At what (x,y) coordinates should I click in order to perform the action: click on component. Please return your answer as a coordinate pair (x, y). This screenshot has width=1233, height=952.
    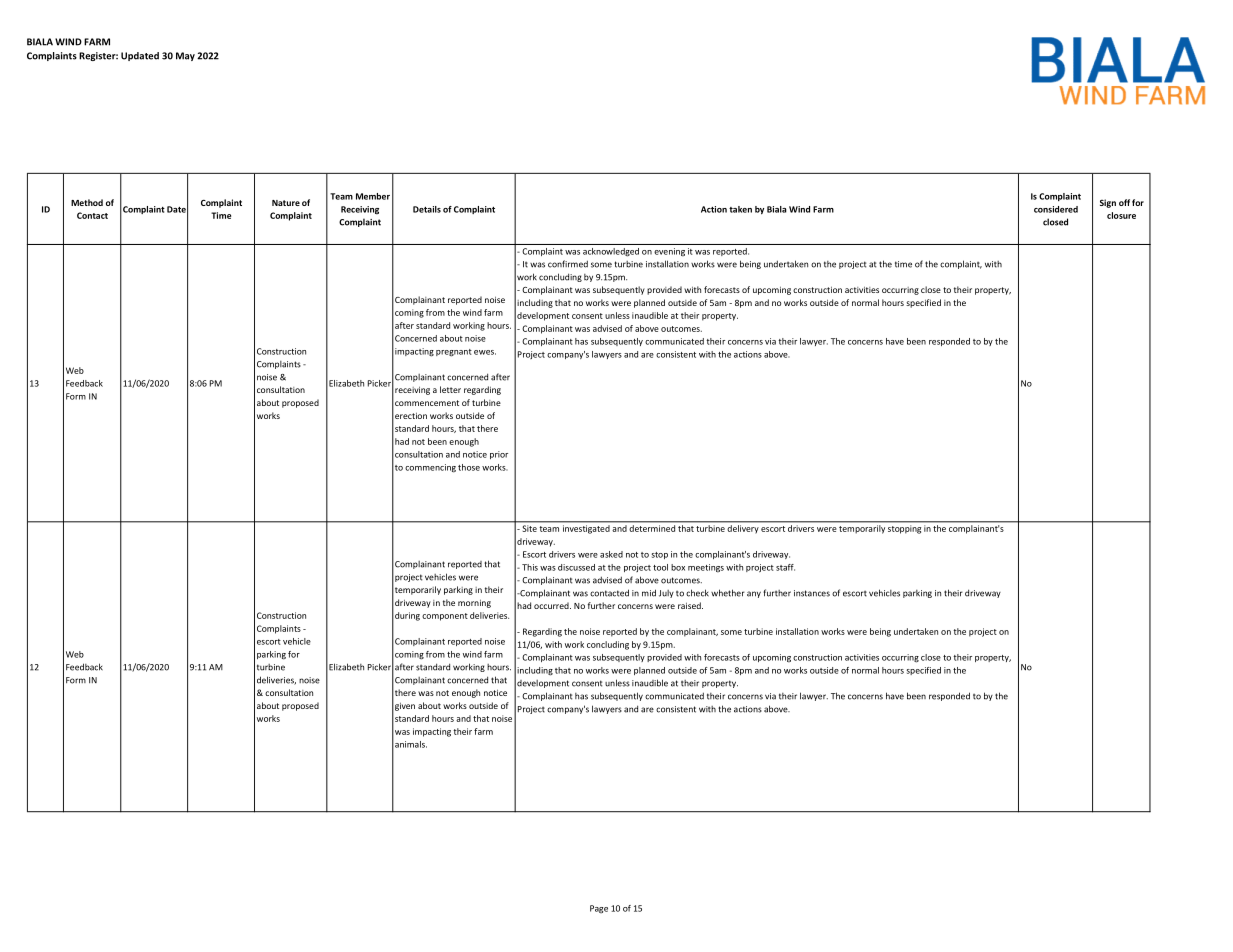
    Looking at the image, I should click on (445, 617).
